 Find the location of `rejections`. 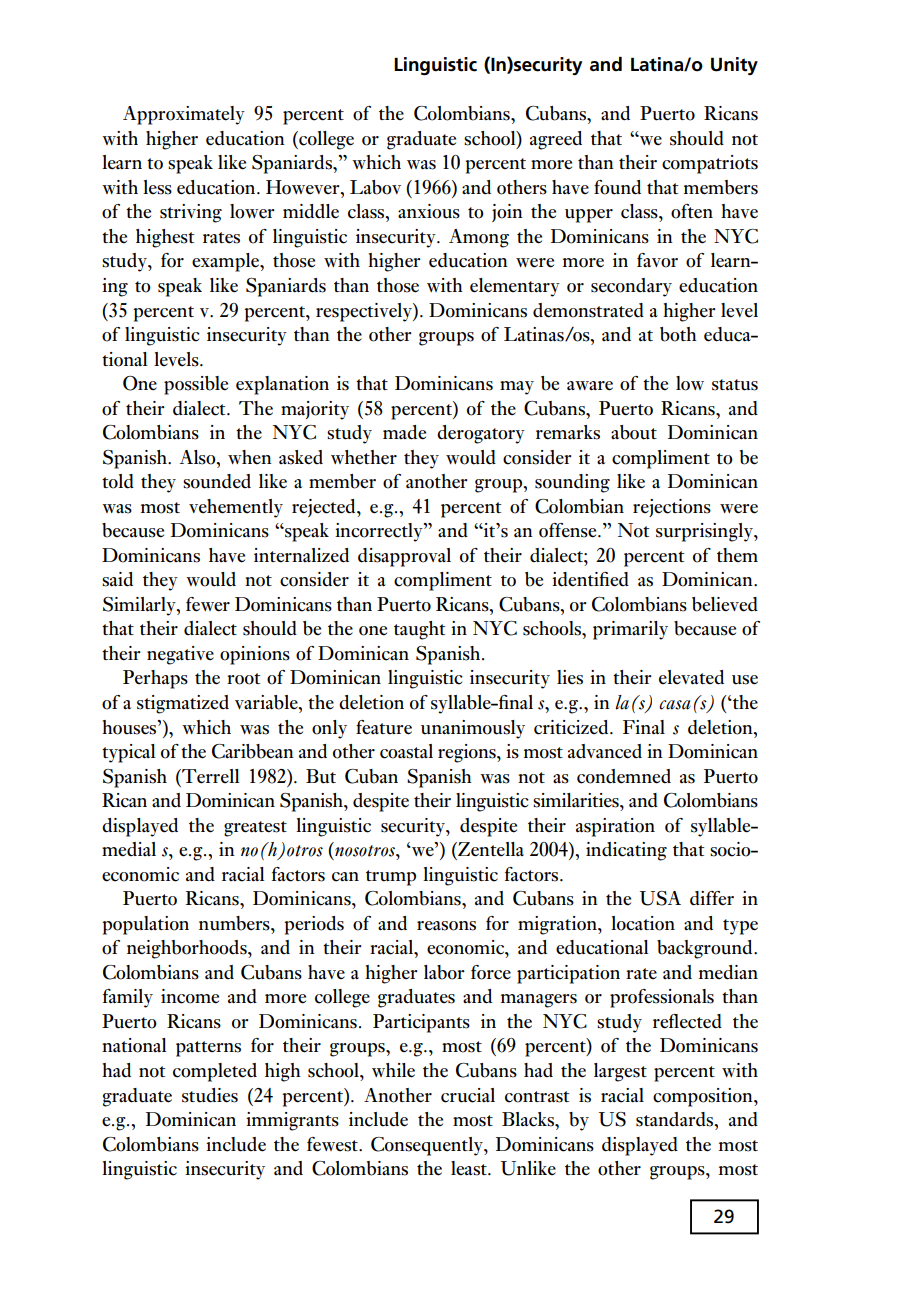

rejections is located at coordinates (672, 508).
